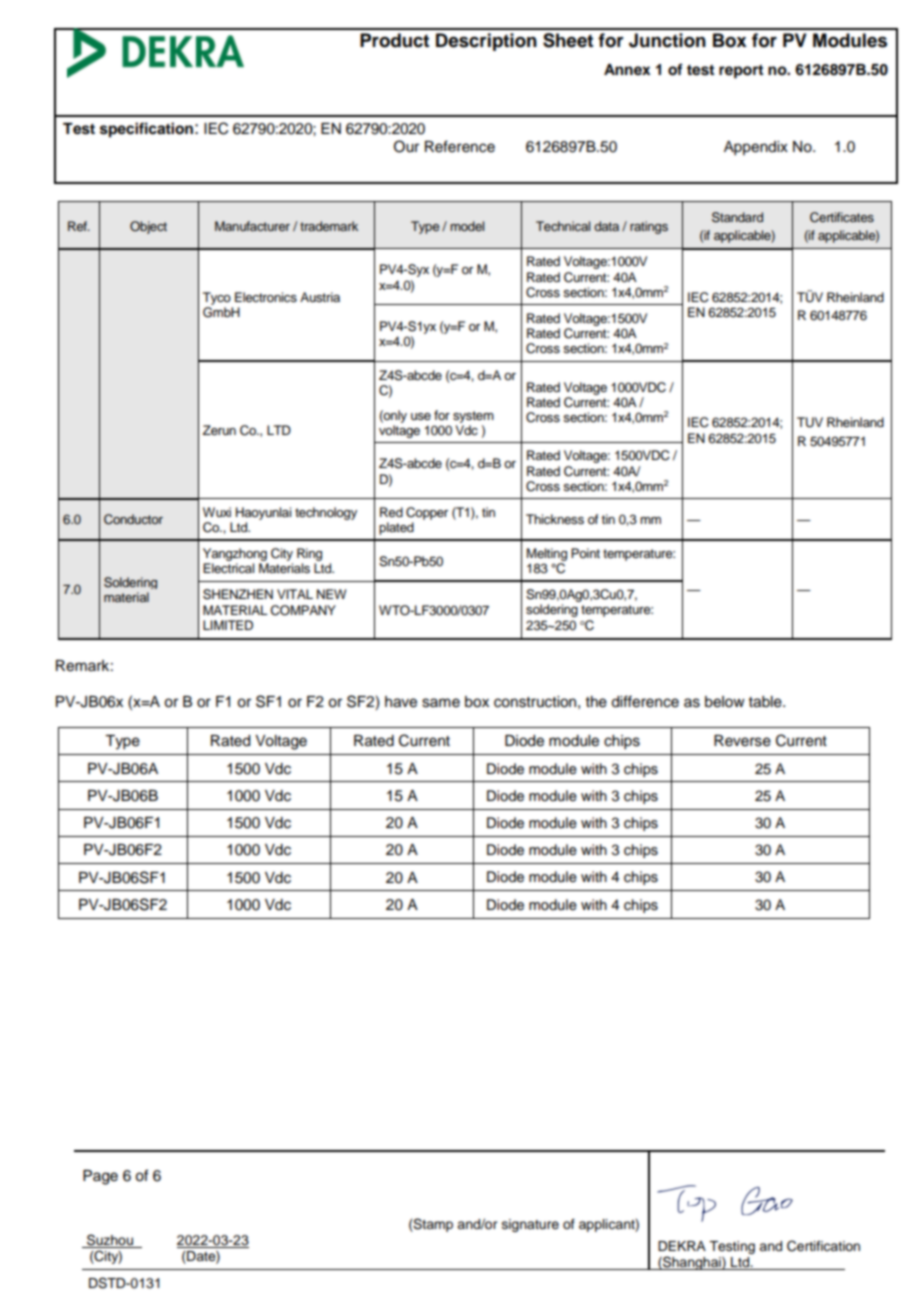  Describe the element at coordinates (741, 72) in the screenshot. I see `report` at that location.
